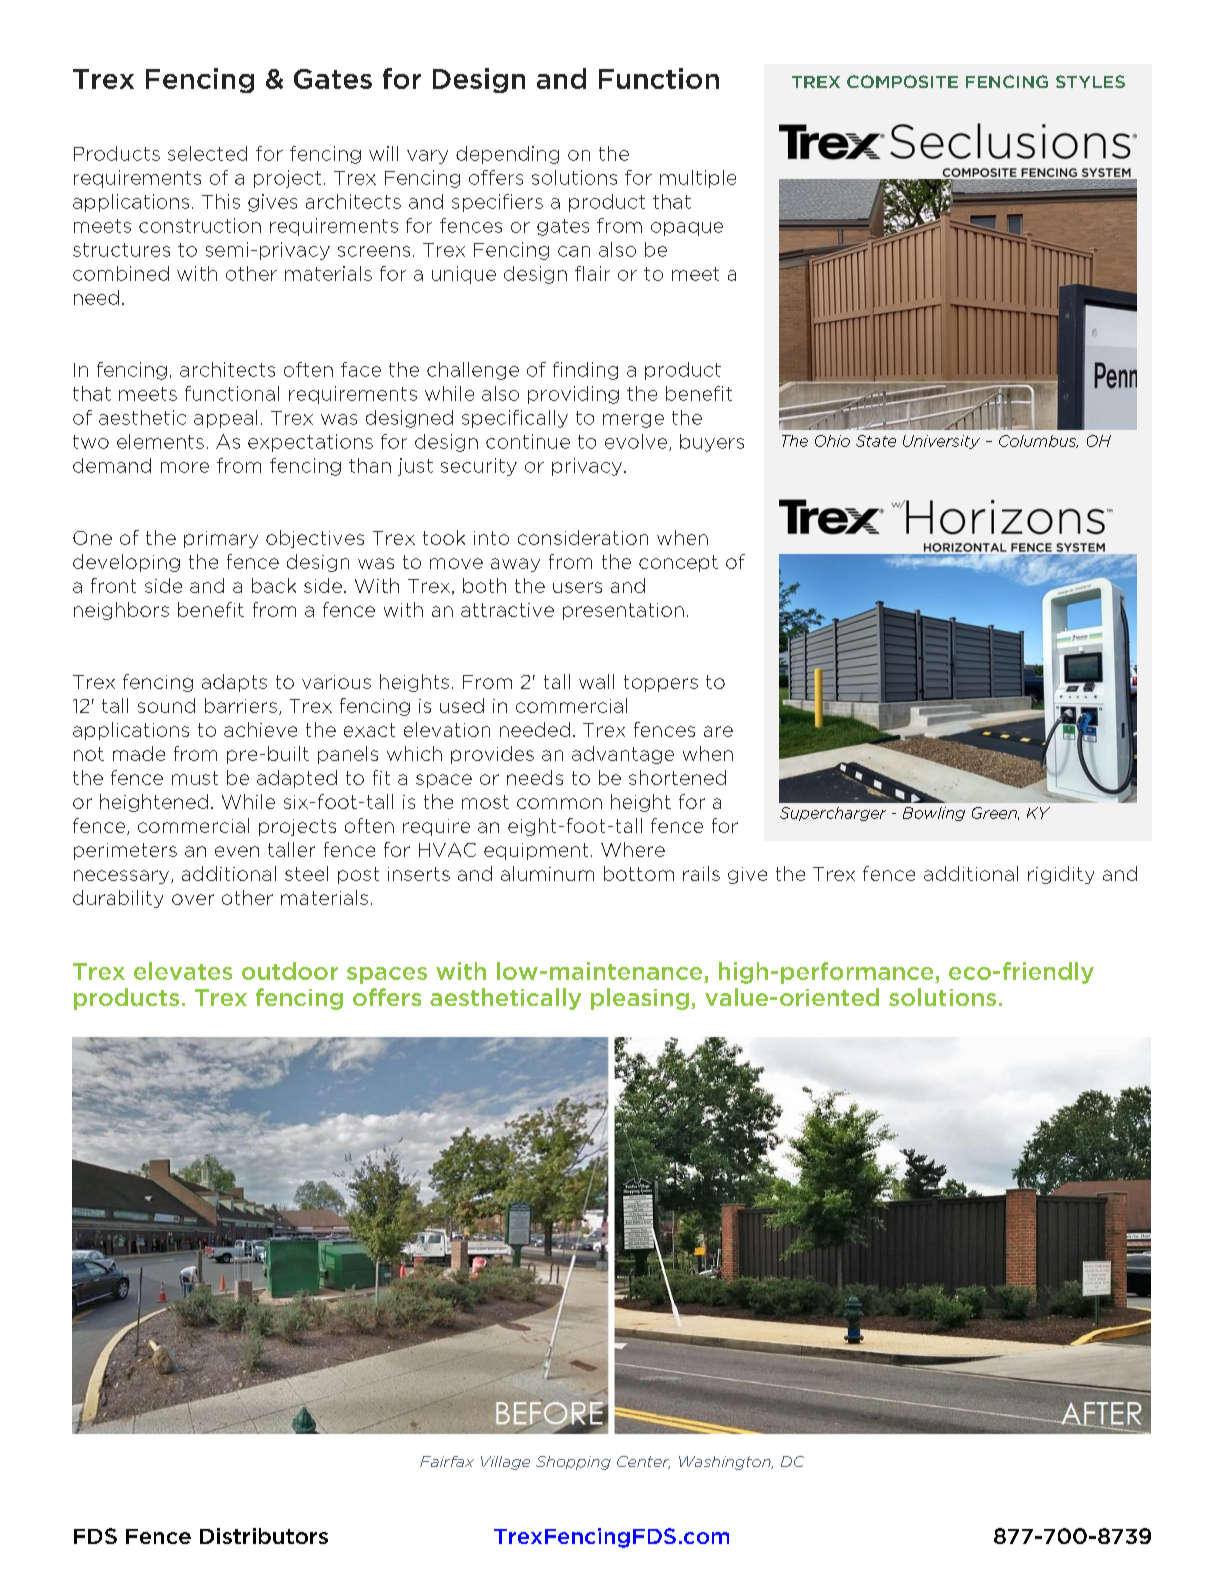 Image resolution: width=1224 pixels, height=1584 pixels. Describe the element at coordinates (941, 442) in the document. I see `University` at that location.
